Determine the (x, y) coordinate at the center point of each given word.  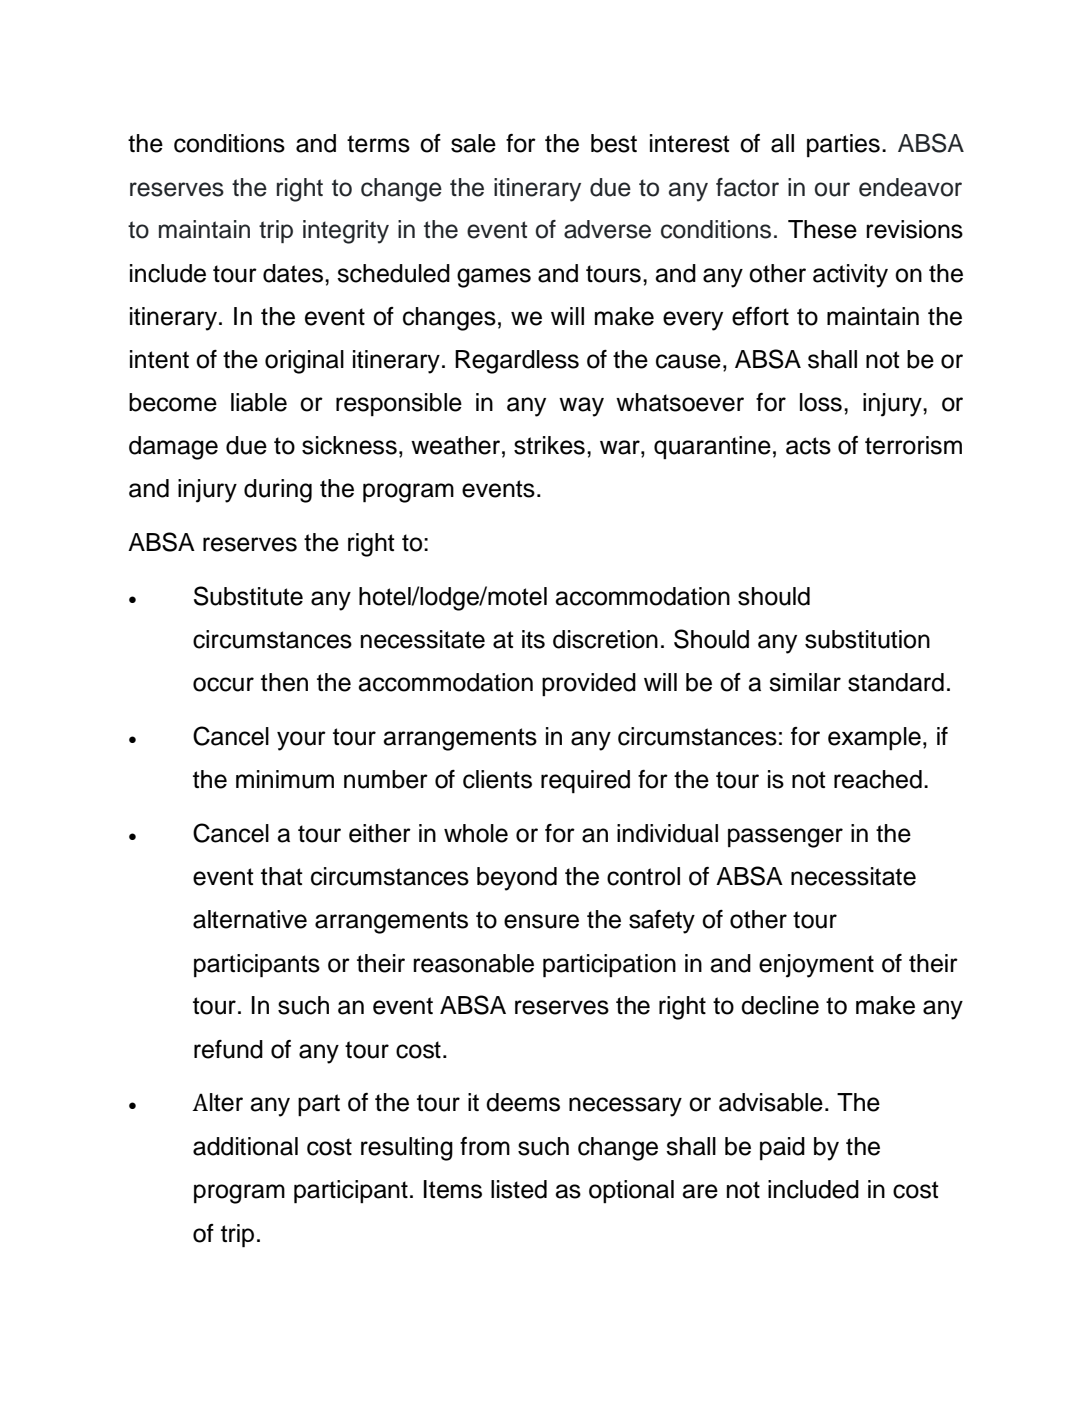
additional (245, 1146)
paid (782, 1148)
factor (747, 187)
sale (473, 143)
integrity (346, 232)
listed (519, 1189)
